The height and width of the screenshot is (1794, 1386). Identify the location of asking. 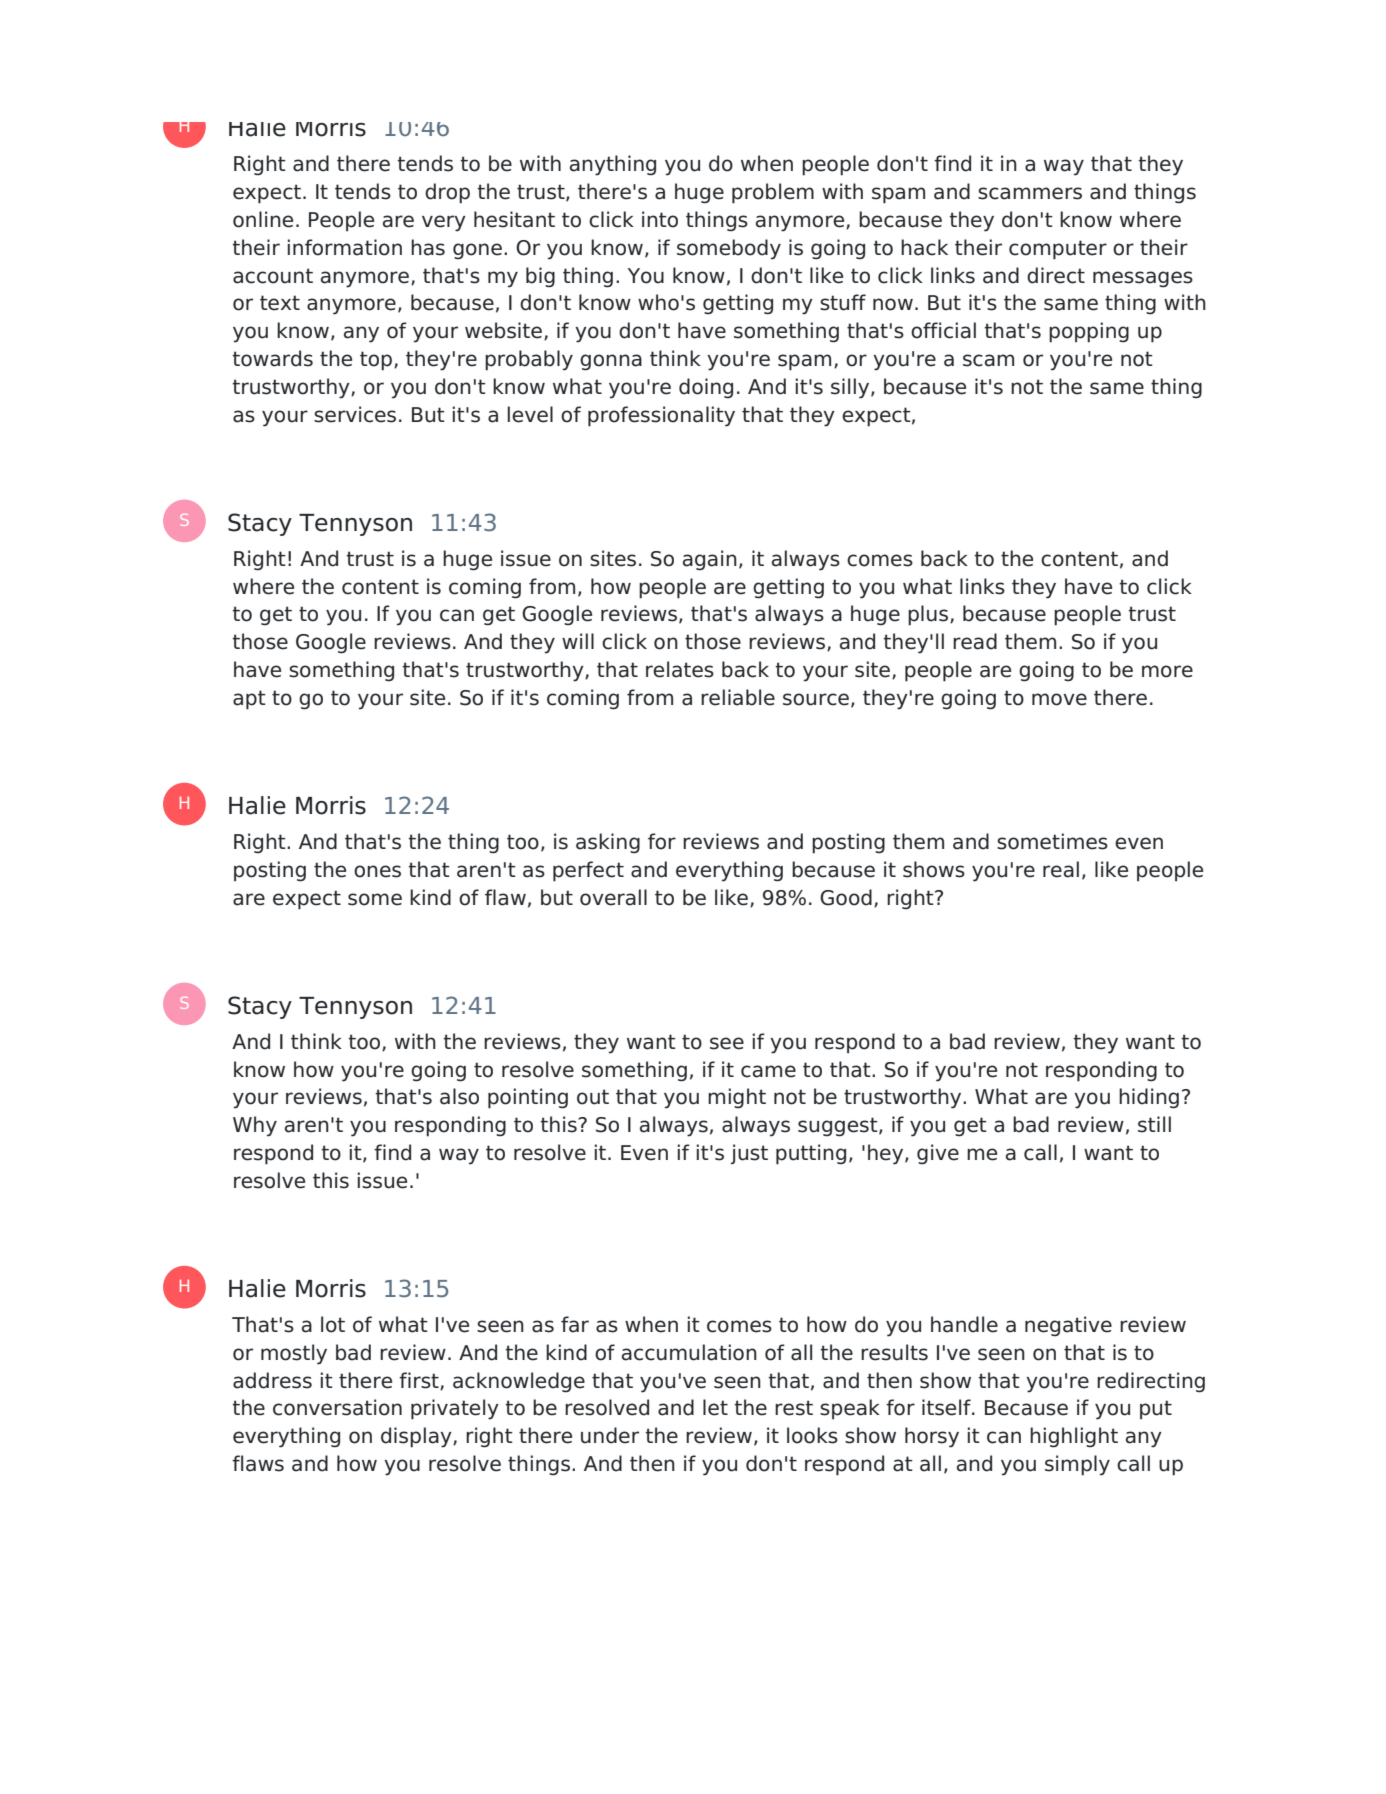
(608, 843).
